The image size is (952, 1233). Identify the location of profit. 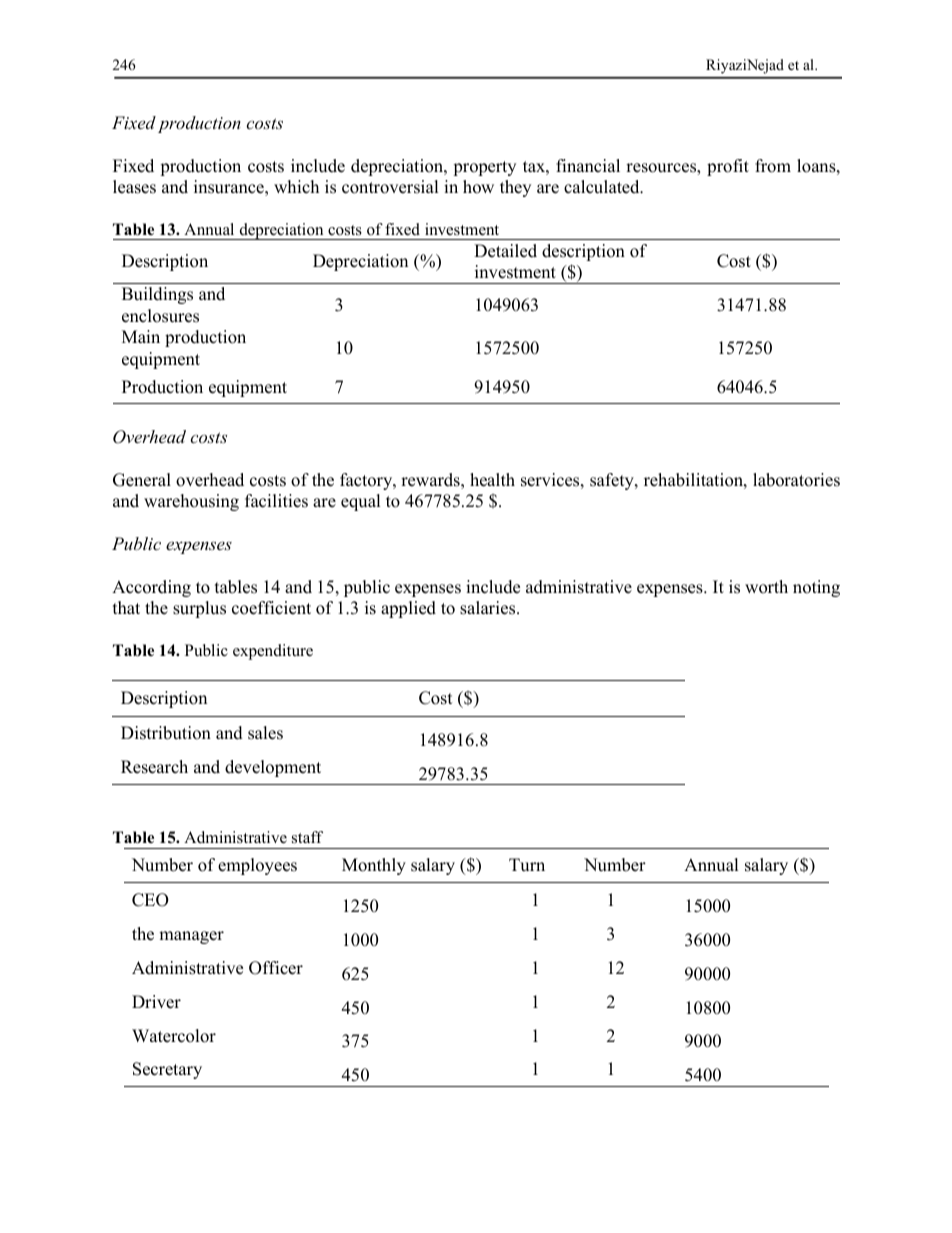
(728, 167).
